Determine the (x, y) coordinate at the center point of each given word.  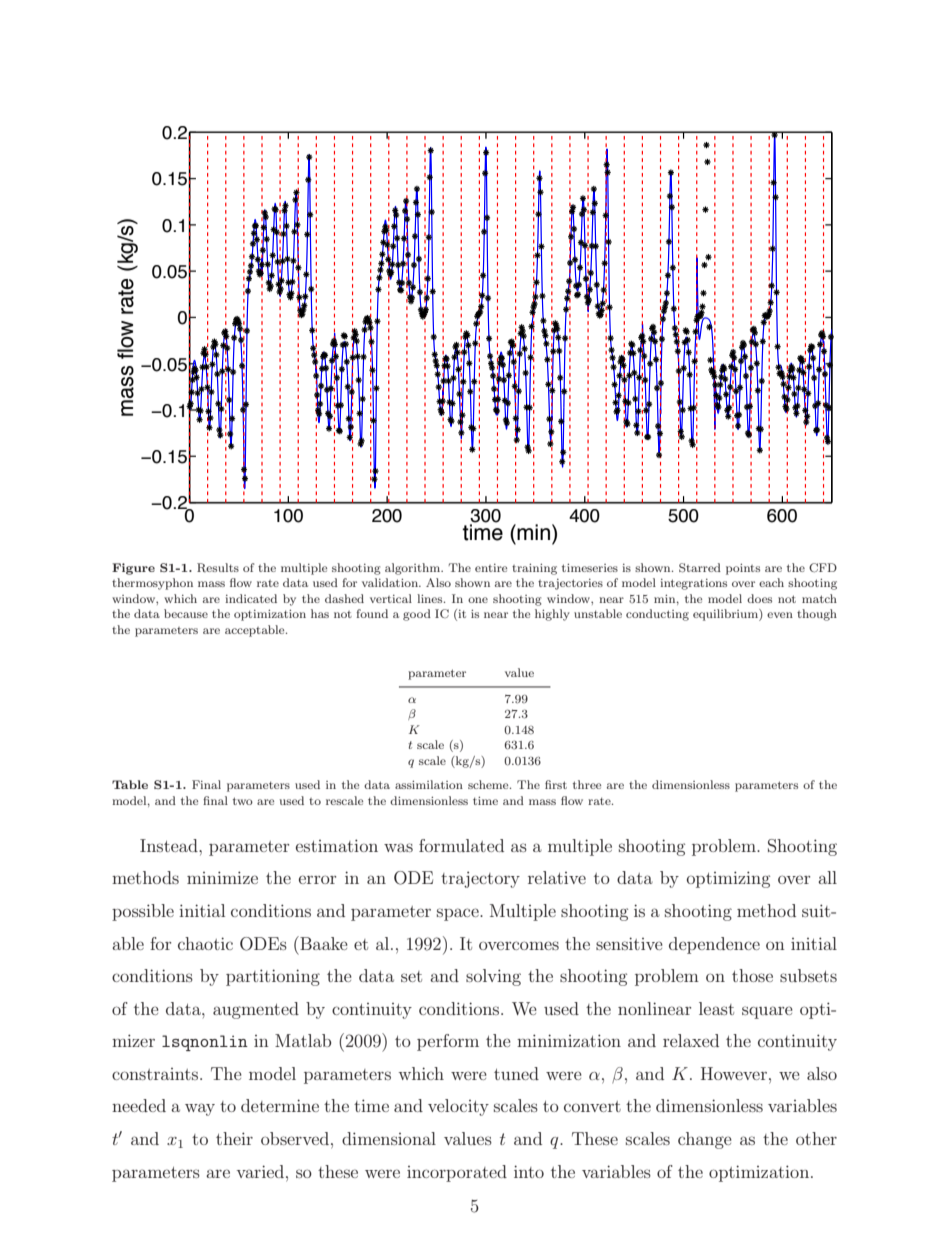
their (234, 1138)
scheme (489, 784)
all (827, 877)
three (587, 784)
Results (218, 567)
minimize (222, 877)
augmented (256, 1010)
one (478, 600)
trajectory (480, 879)
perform (448, 1042)
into (529, 1171)
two (243, 801)
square (767, 1012)
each (771, 582)
